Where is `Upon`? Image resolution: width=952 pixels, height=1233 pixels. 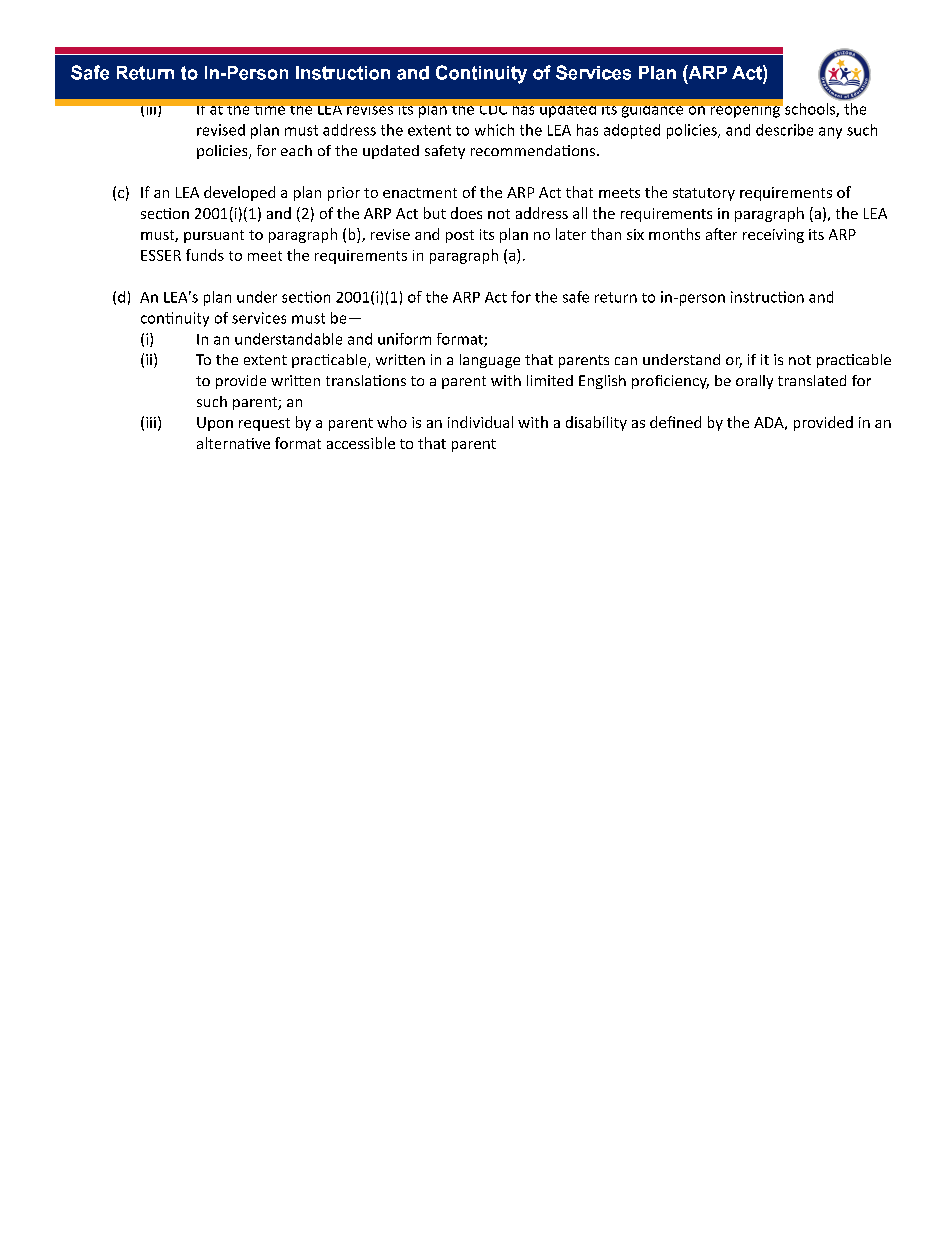 Upon is located at coordinates (215, 424).
